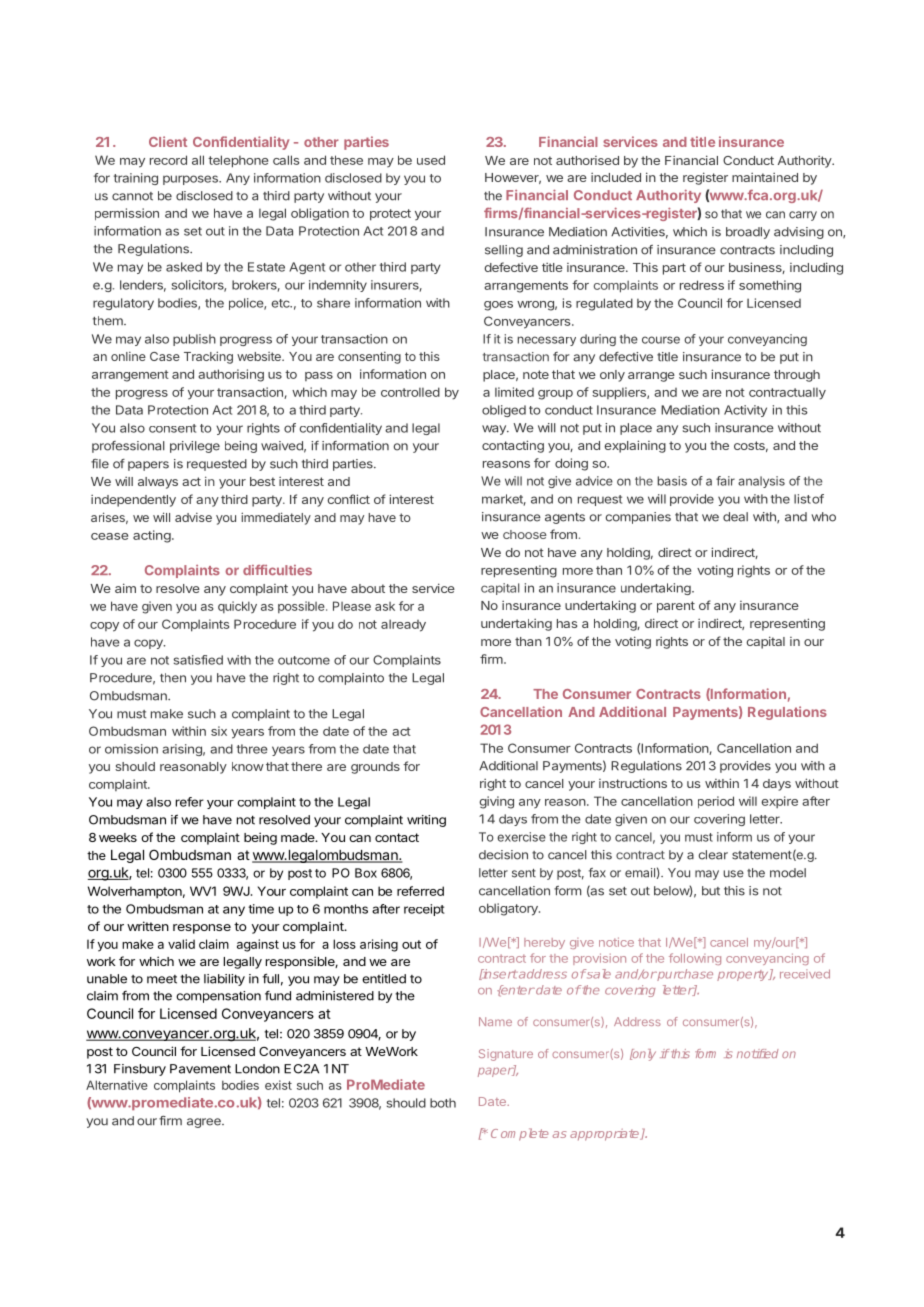 The image size is (924, 1307). I want to click on choose, so click(525, 534).
